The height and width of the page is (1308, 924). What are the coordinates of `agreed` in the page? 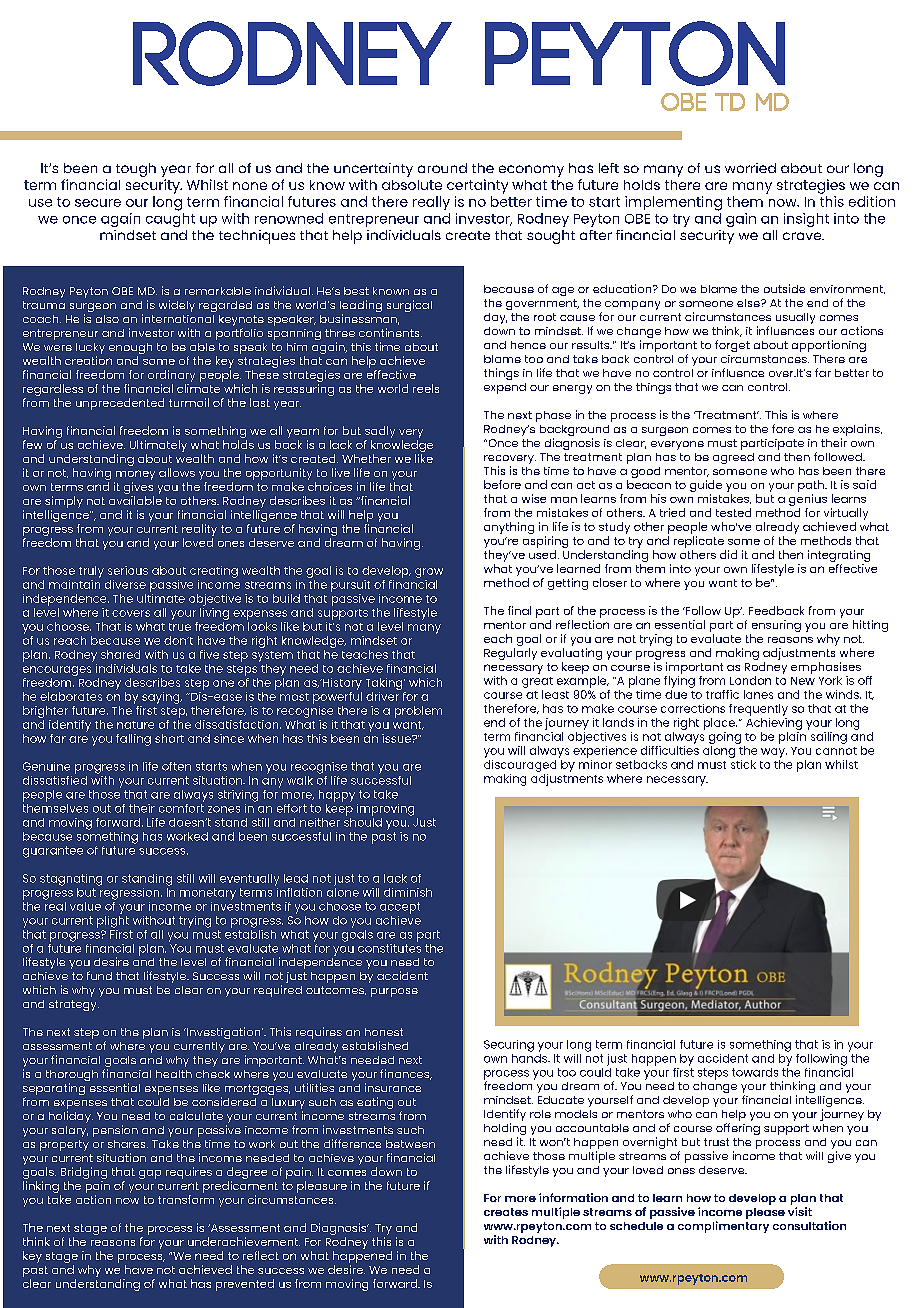 It's located at (733, 458).
